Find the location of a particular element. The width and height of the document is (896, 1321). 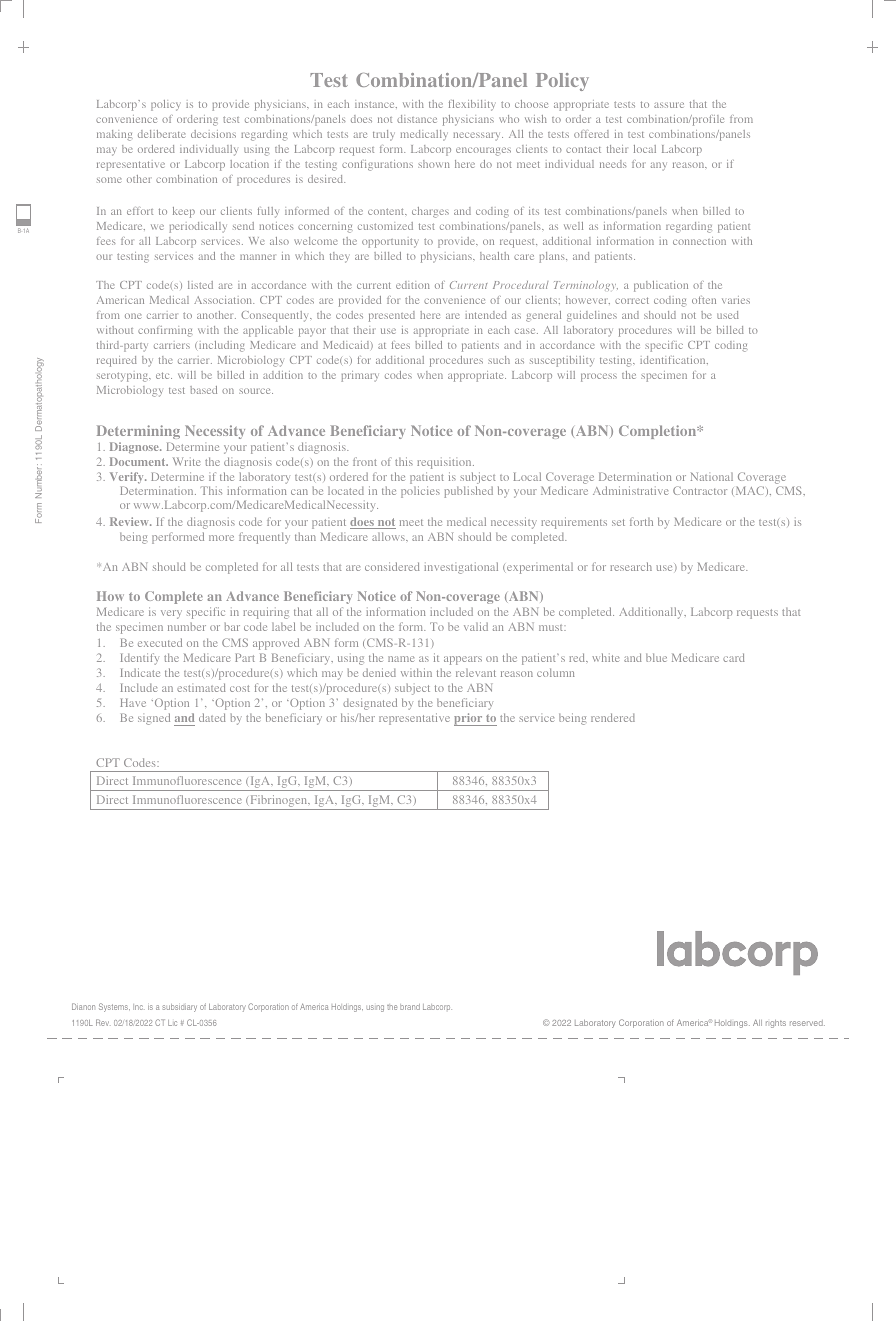

investigational is located at coordinates (461, 568).
